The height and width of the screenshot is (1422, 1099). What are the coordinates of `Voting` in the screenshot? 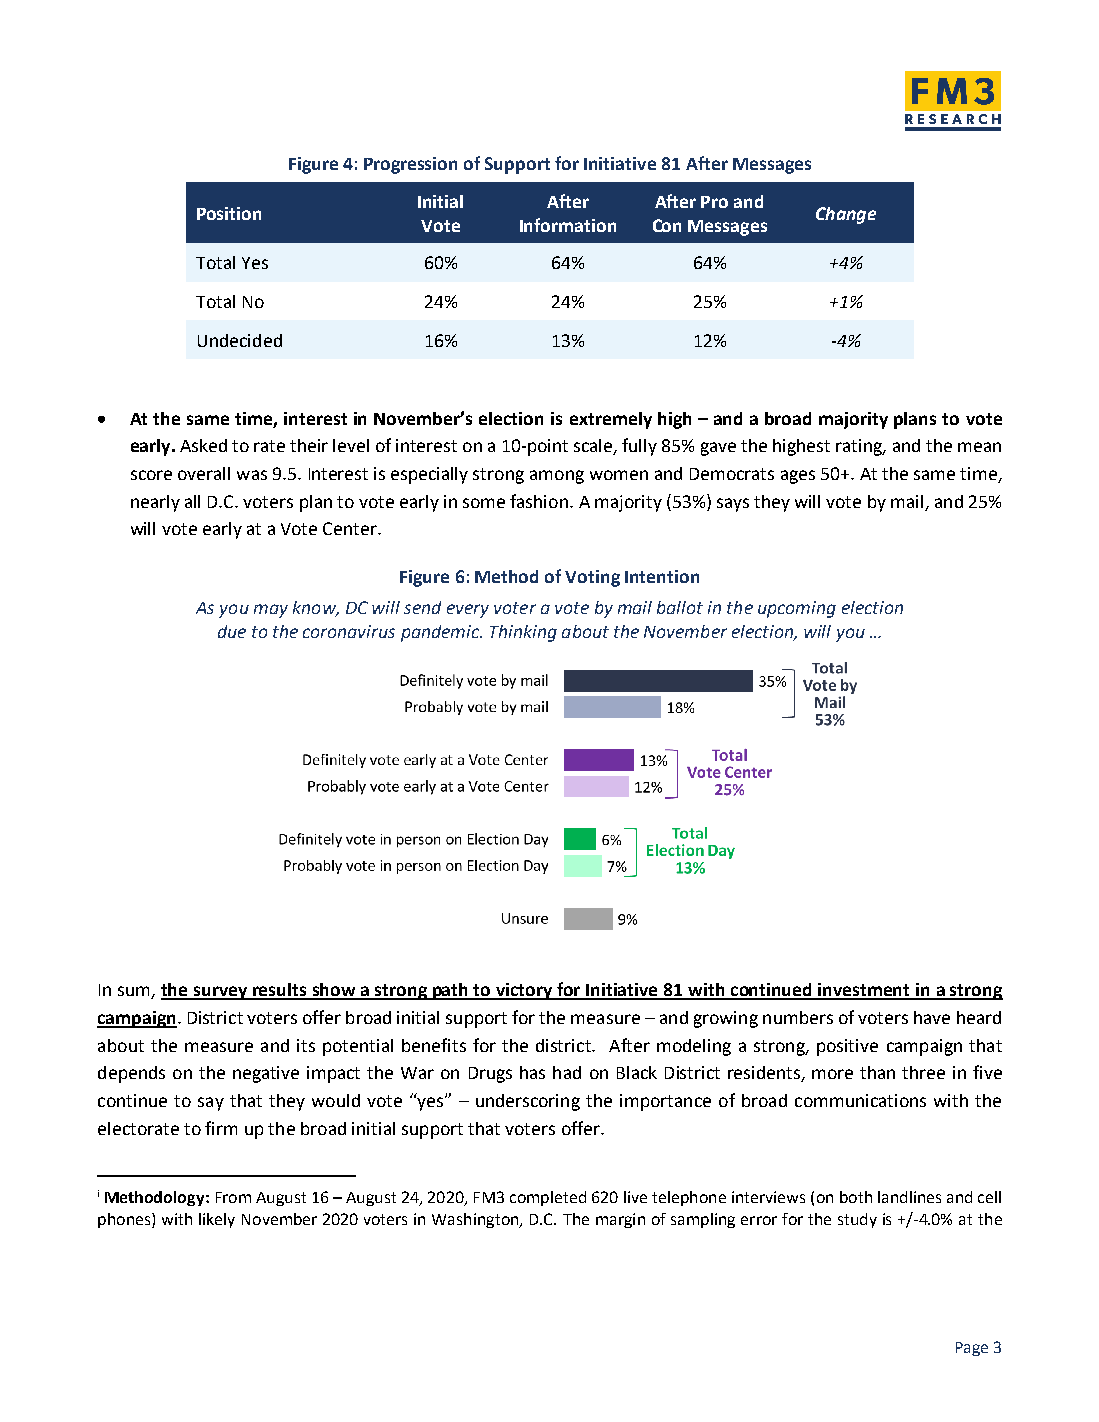 It's located at (592, 578).
